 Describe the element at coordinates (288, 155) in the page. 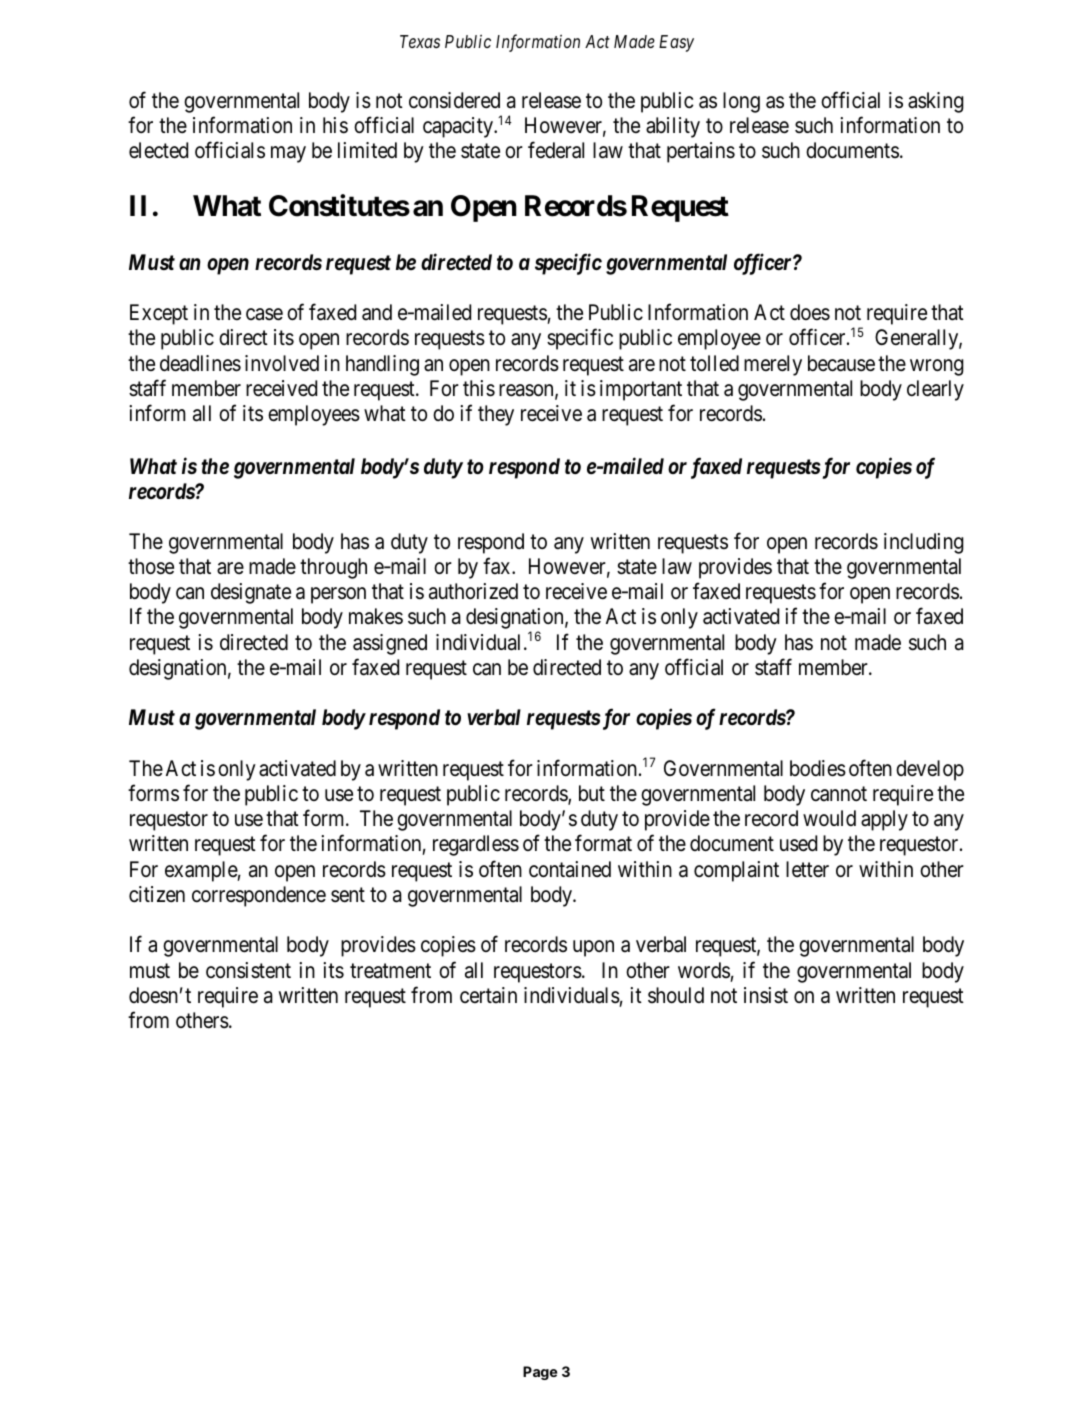

I see `may` at that location.
